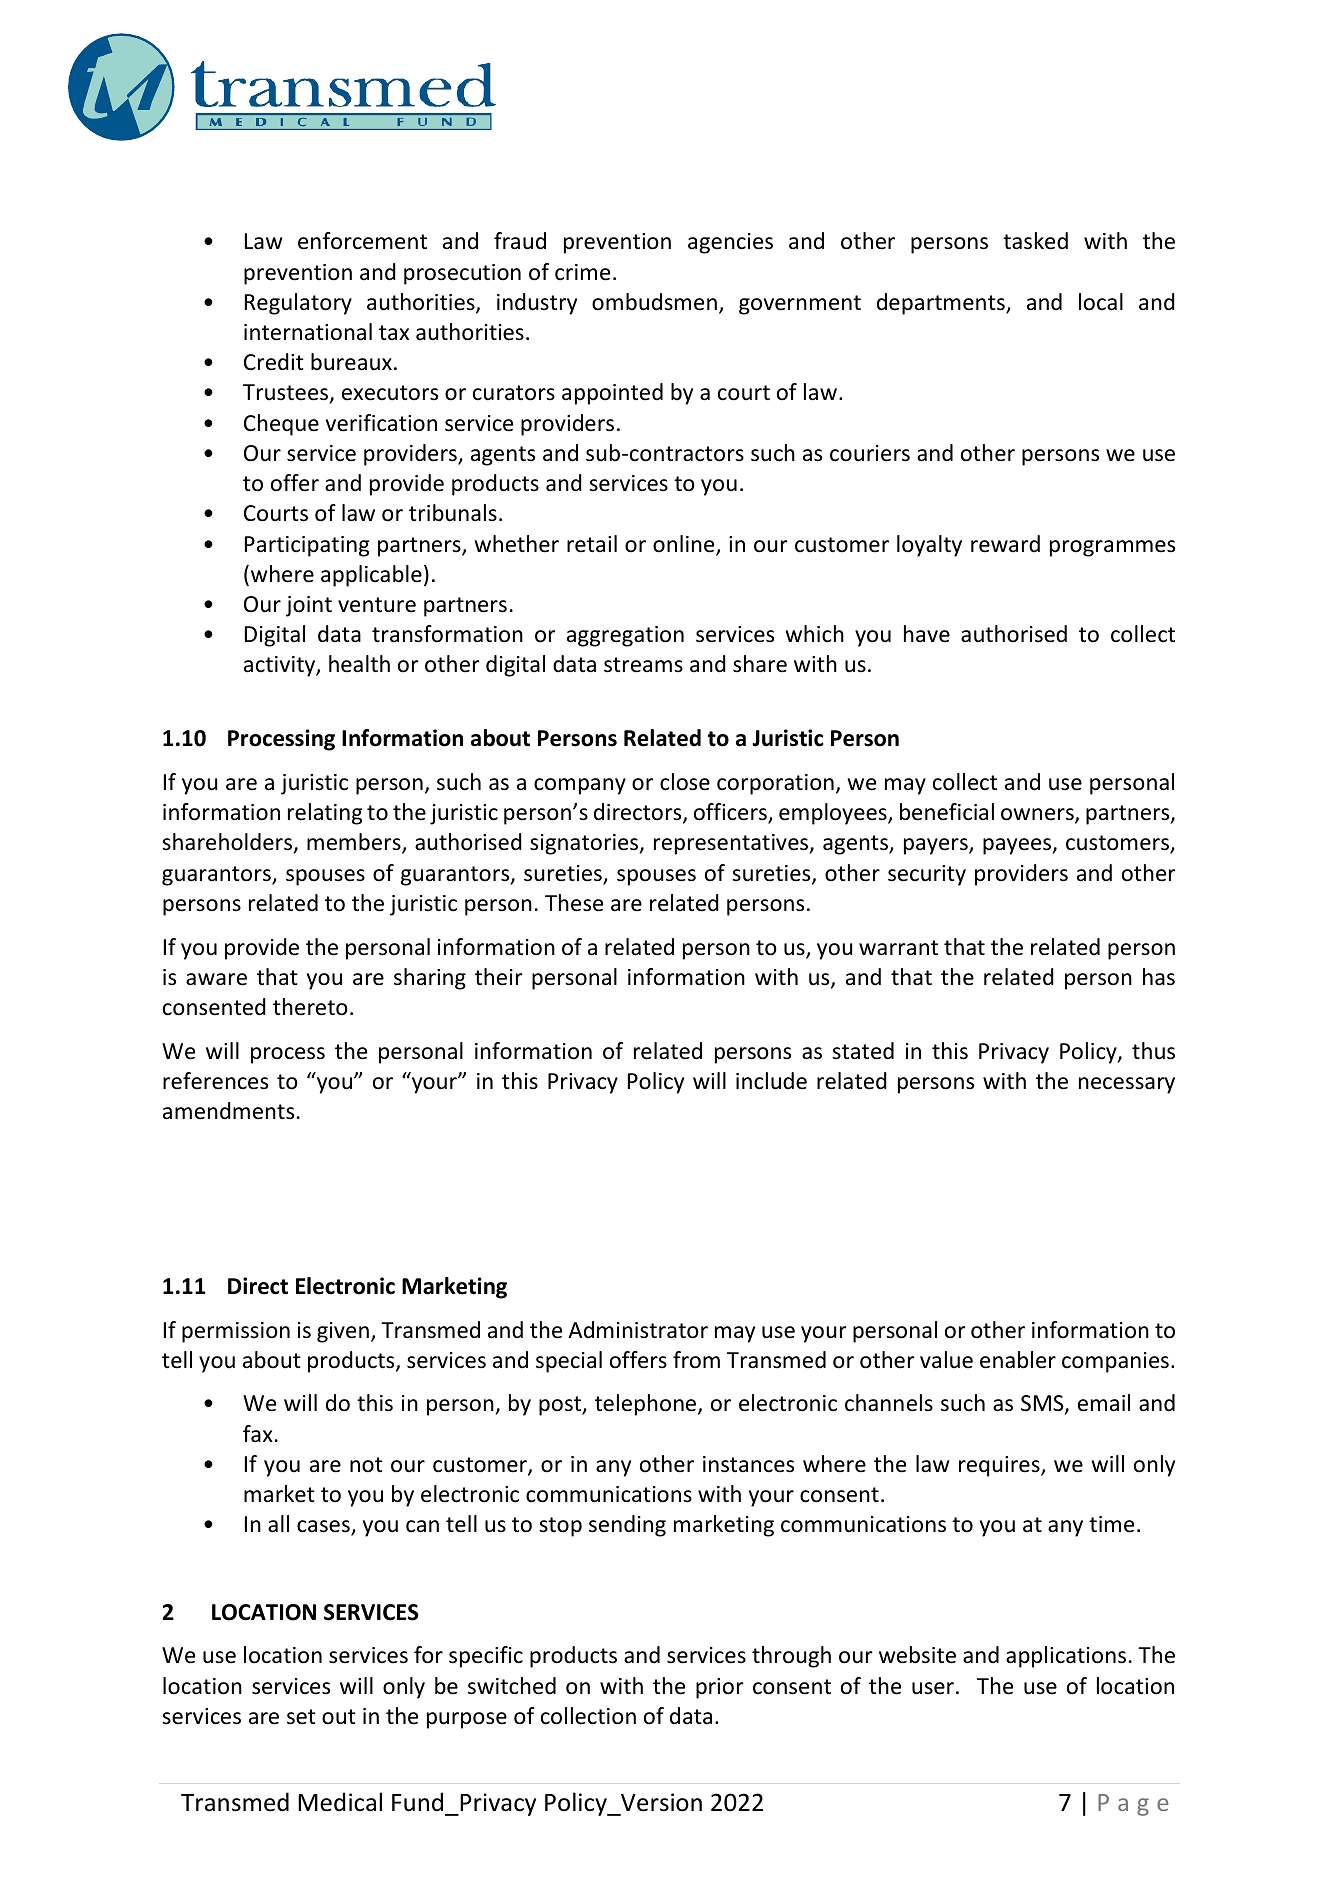 The height and width of the screenshot is (1894, 1338). I want to click on set, so click(301, 1717).
